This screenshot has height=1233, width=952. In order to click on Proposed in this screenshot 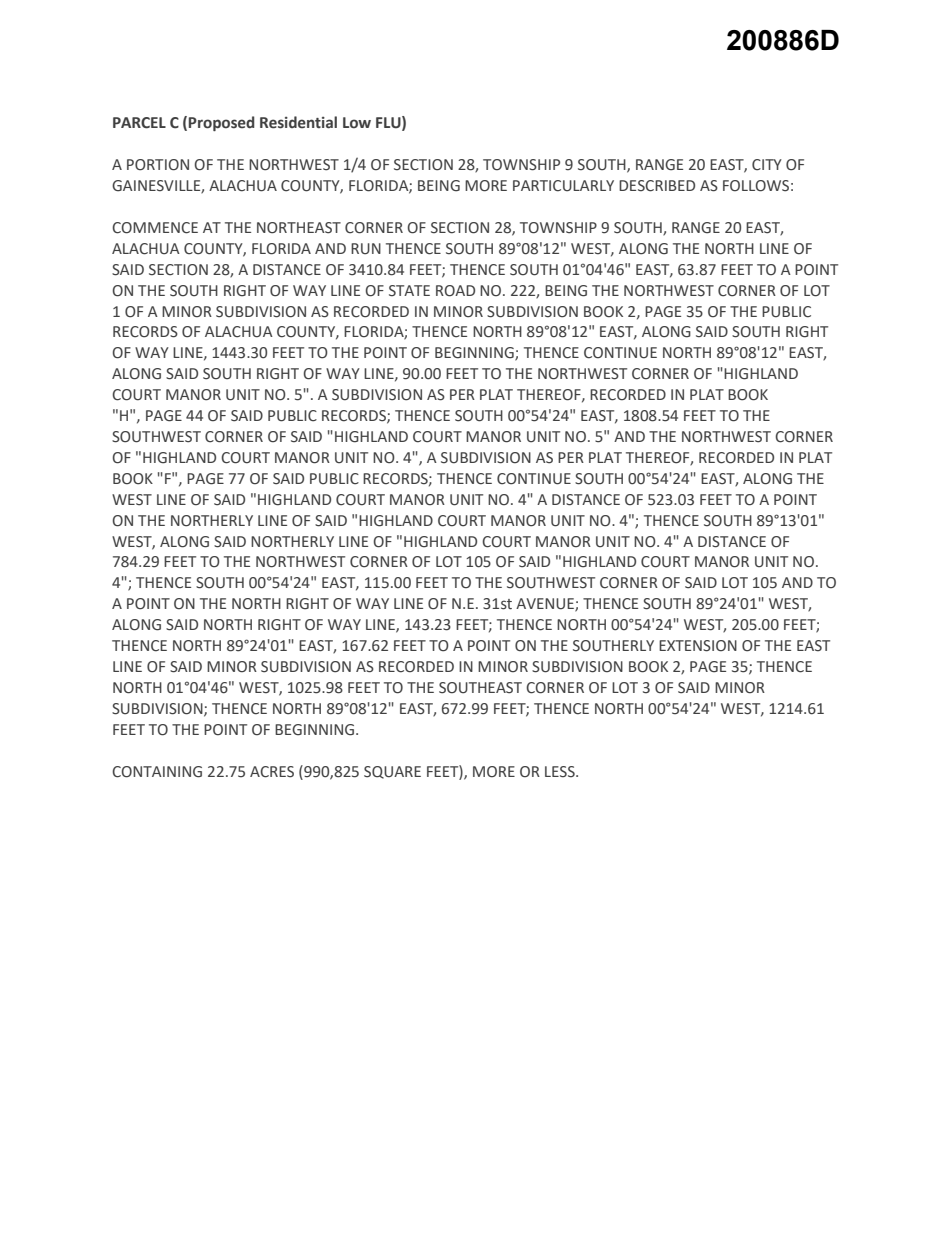, I will do `click(222, 123)`.
